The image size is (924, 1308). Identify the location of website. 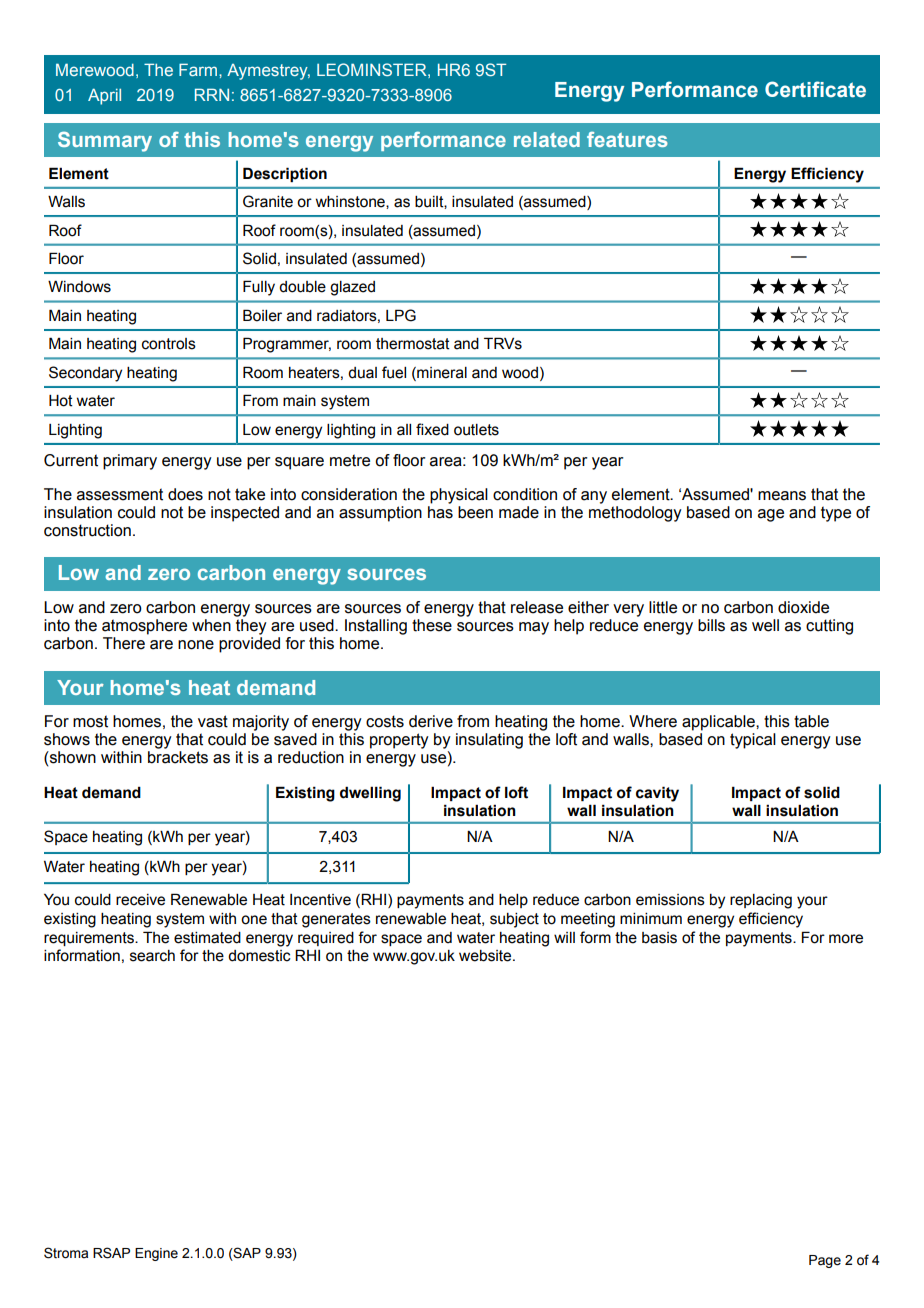
(486, 956).
